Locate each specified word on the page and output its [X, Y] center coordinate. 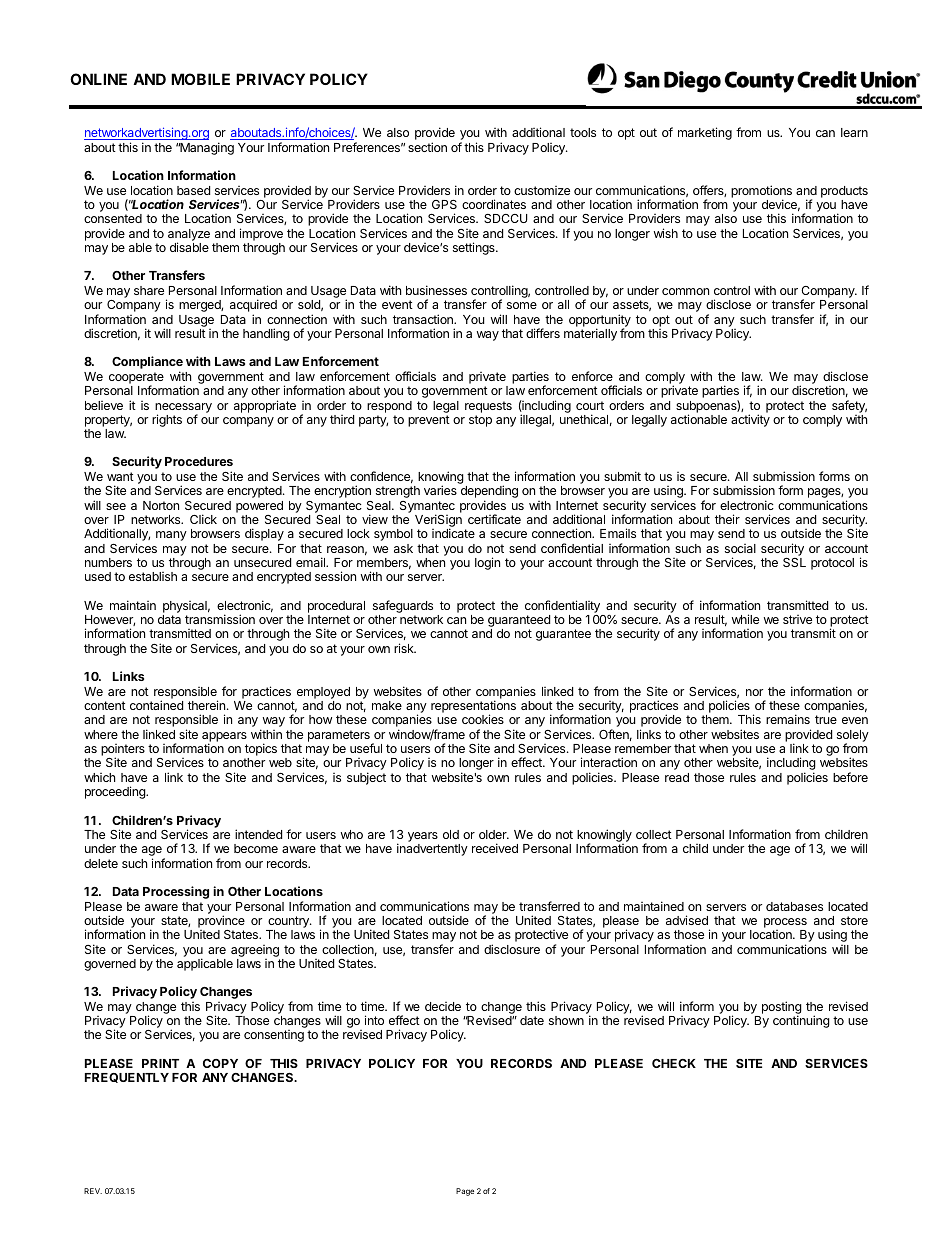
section [427, 147]
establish [153, 576]
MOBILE [200, 79]
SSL [794, 562]
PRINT [160, 1063]
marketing [705, 133]
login [487, 563]
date [532, 1020]
